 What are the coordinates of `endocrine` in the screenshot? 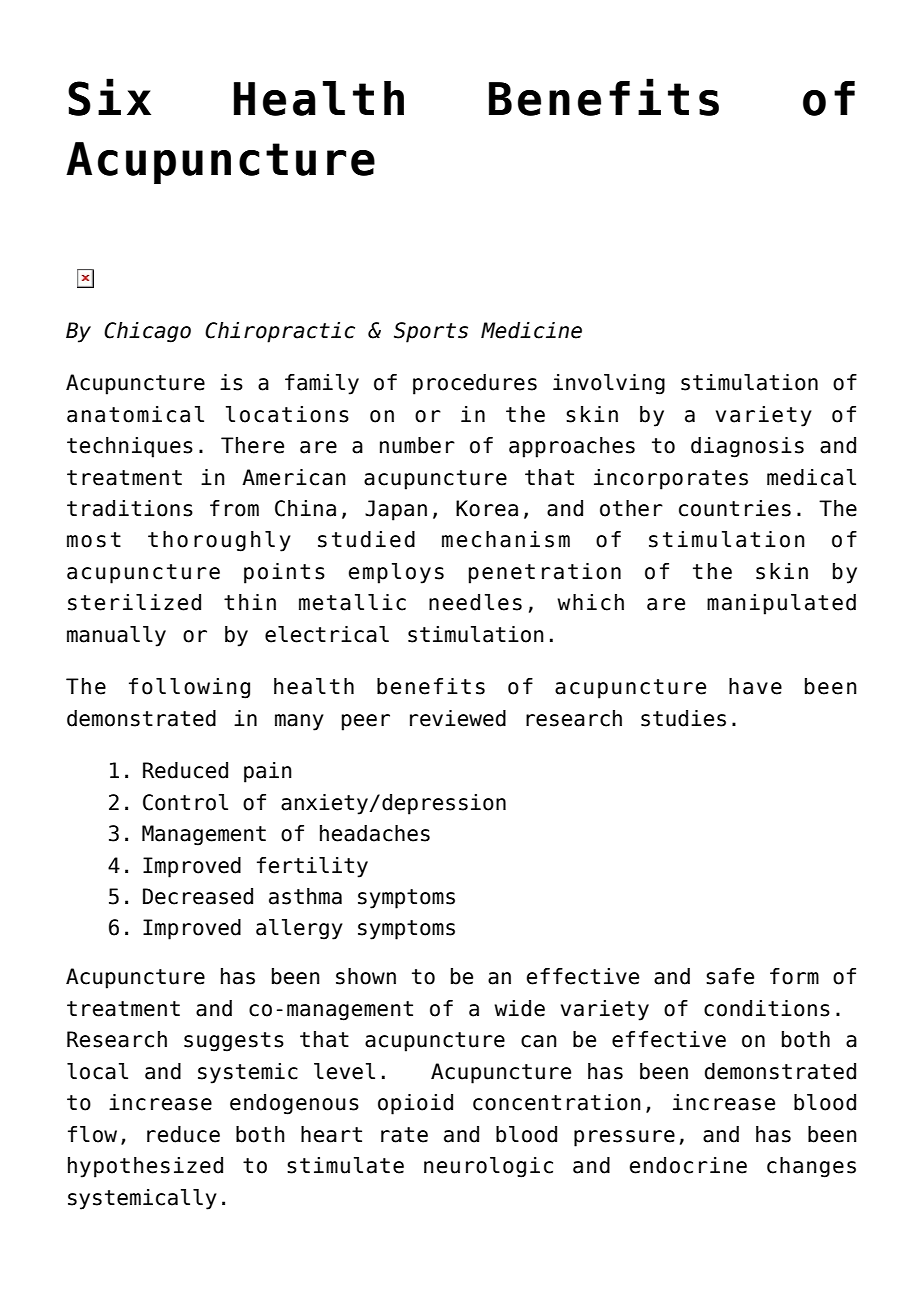 It's located at (688, 1165).
